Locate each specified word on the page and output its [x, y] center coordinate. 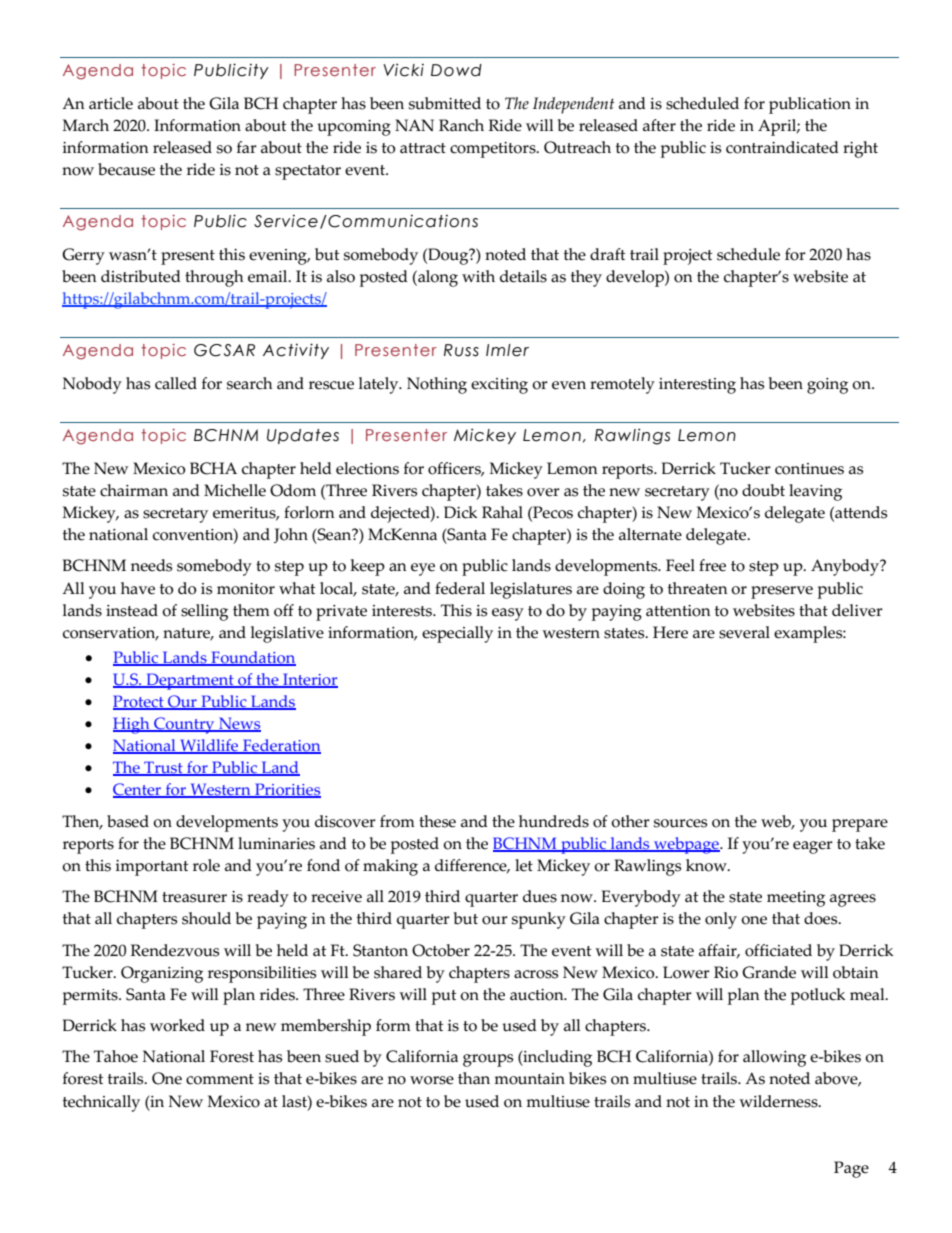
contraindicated [782, 147]
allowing [774, 1058]
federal [460, 588]
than [474, 1078]
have [138, 588]
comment [220, 1079]
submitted [445, 103]
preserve [782, 592]
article [111, 103]
